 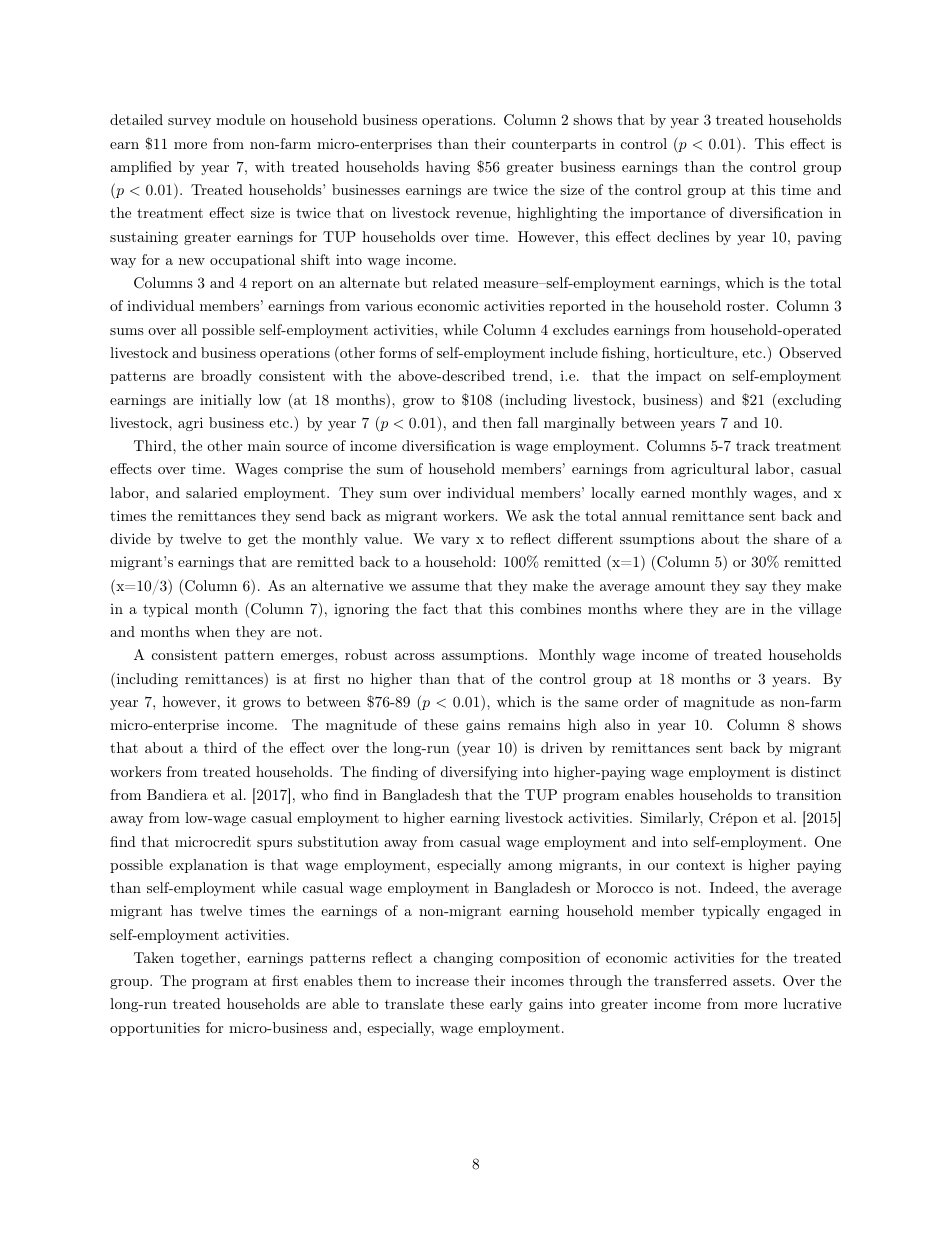 What do you see at coordinates (752, 981) in the document?
I see `assets` at bounding box center [752, 981].
